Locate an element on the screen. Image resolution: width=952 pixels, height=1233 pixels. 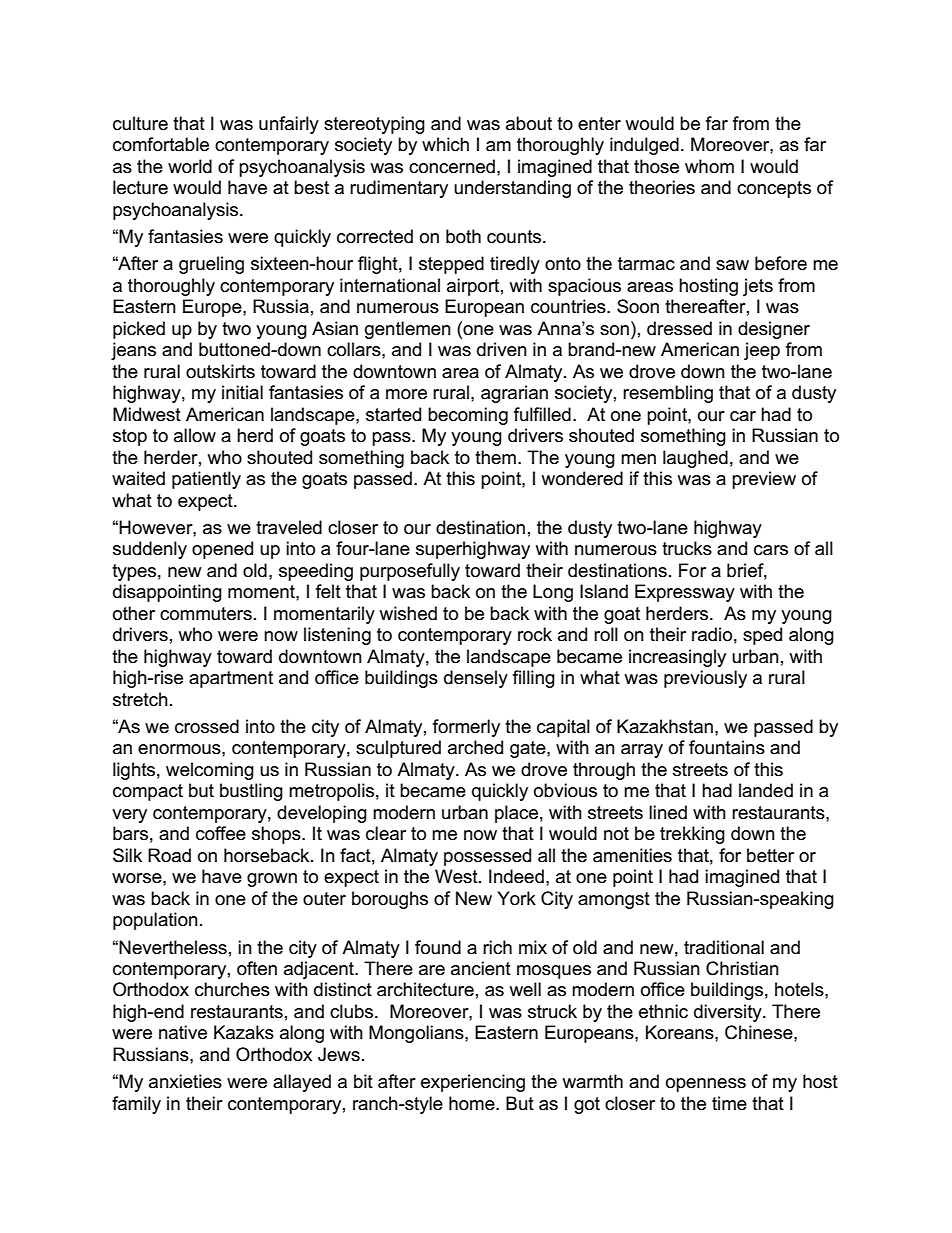
them is located at coordinates (495, 457).
